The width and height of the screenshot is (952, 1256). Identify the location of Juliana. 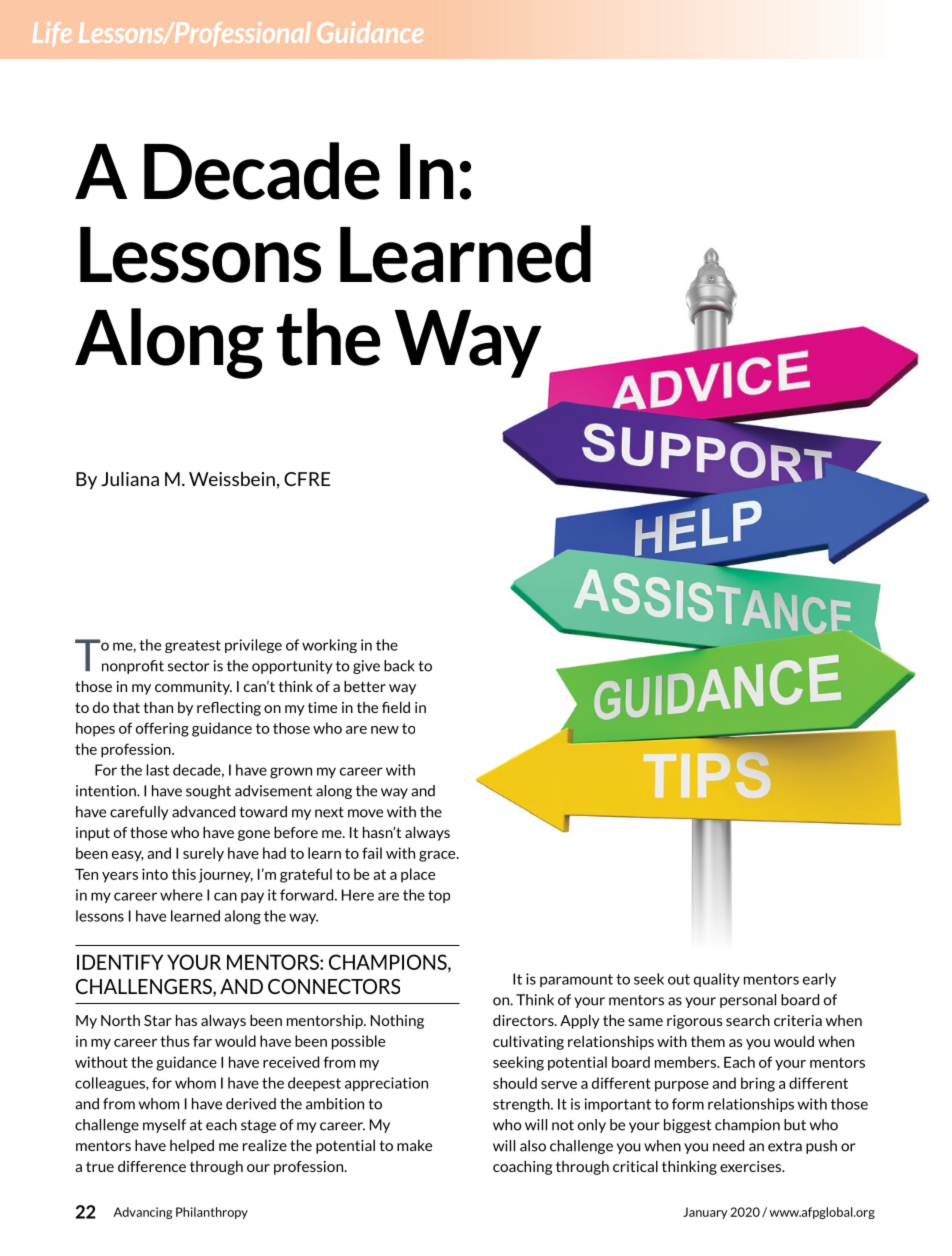
(130, 479).
